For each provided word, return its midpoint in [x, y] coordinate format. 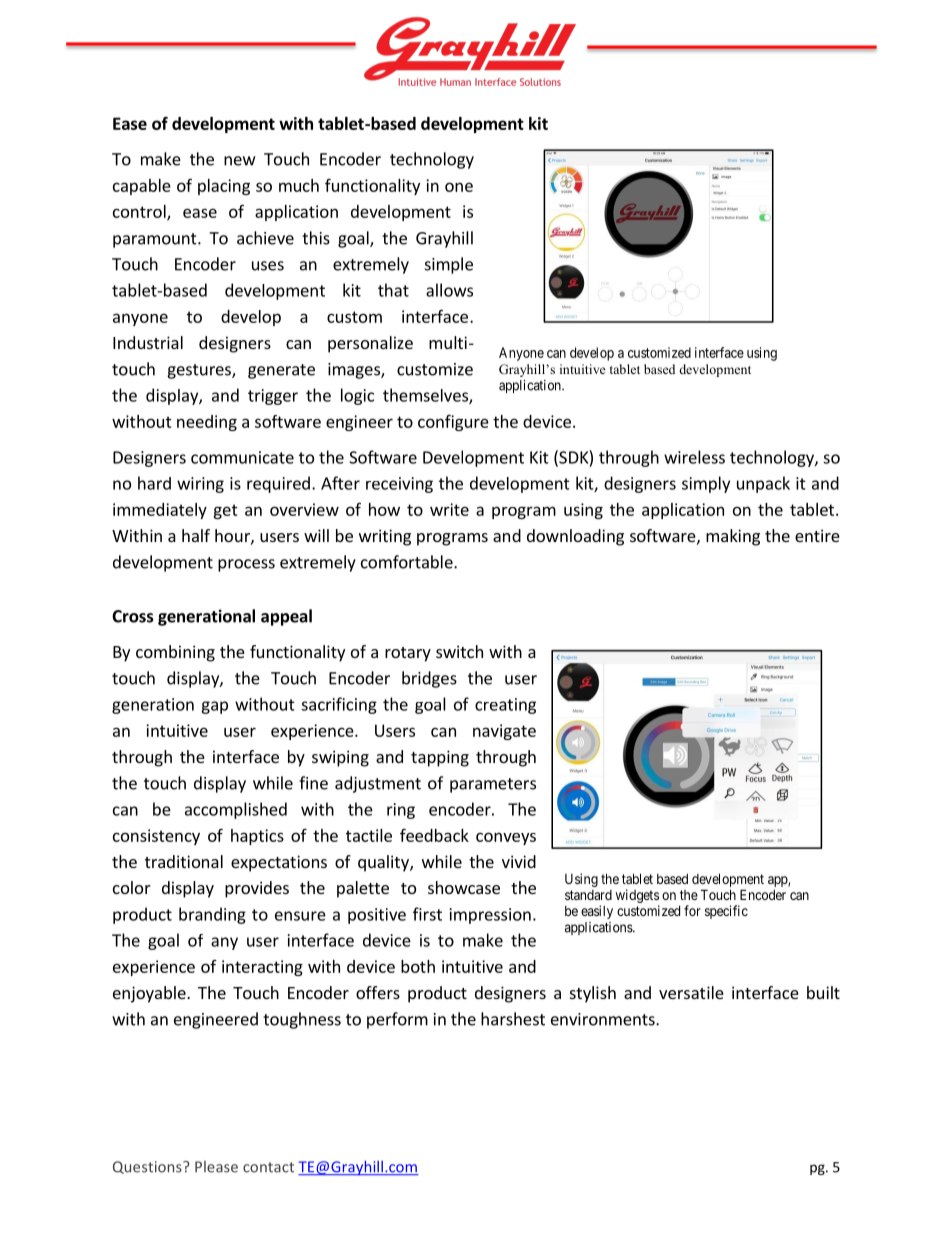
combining [175, 653]
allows [449, 290]
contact [268, 1167]
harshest [513, 1019]
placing [224, 187]
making [733, 537]
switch [459, 651]
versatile [691, 992]
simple [449, 265]
